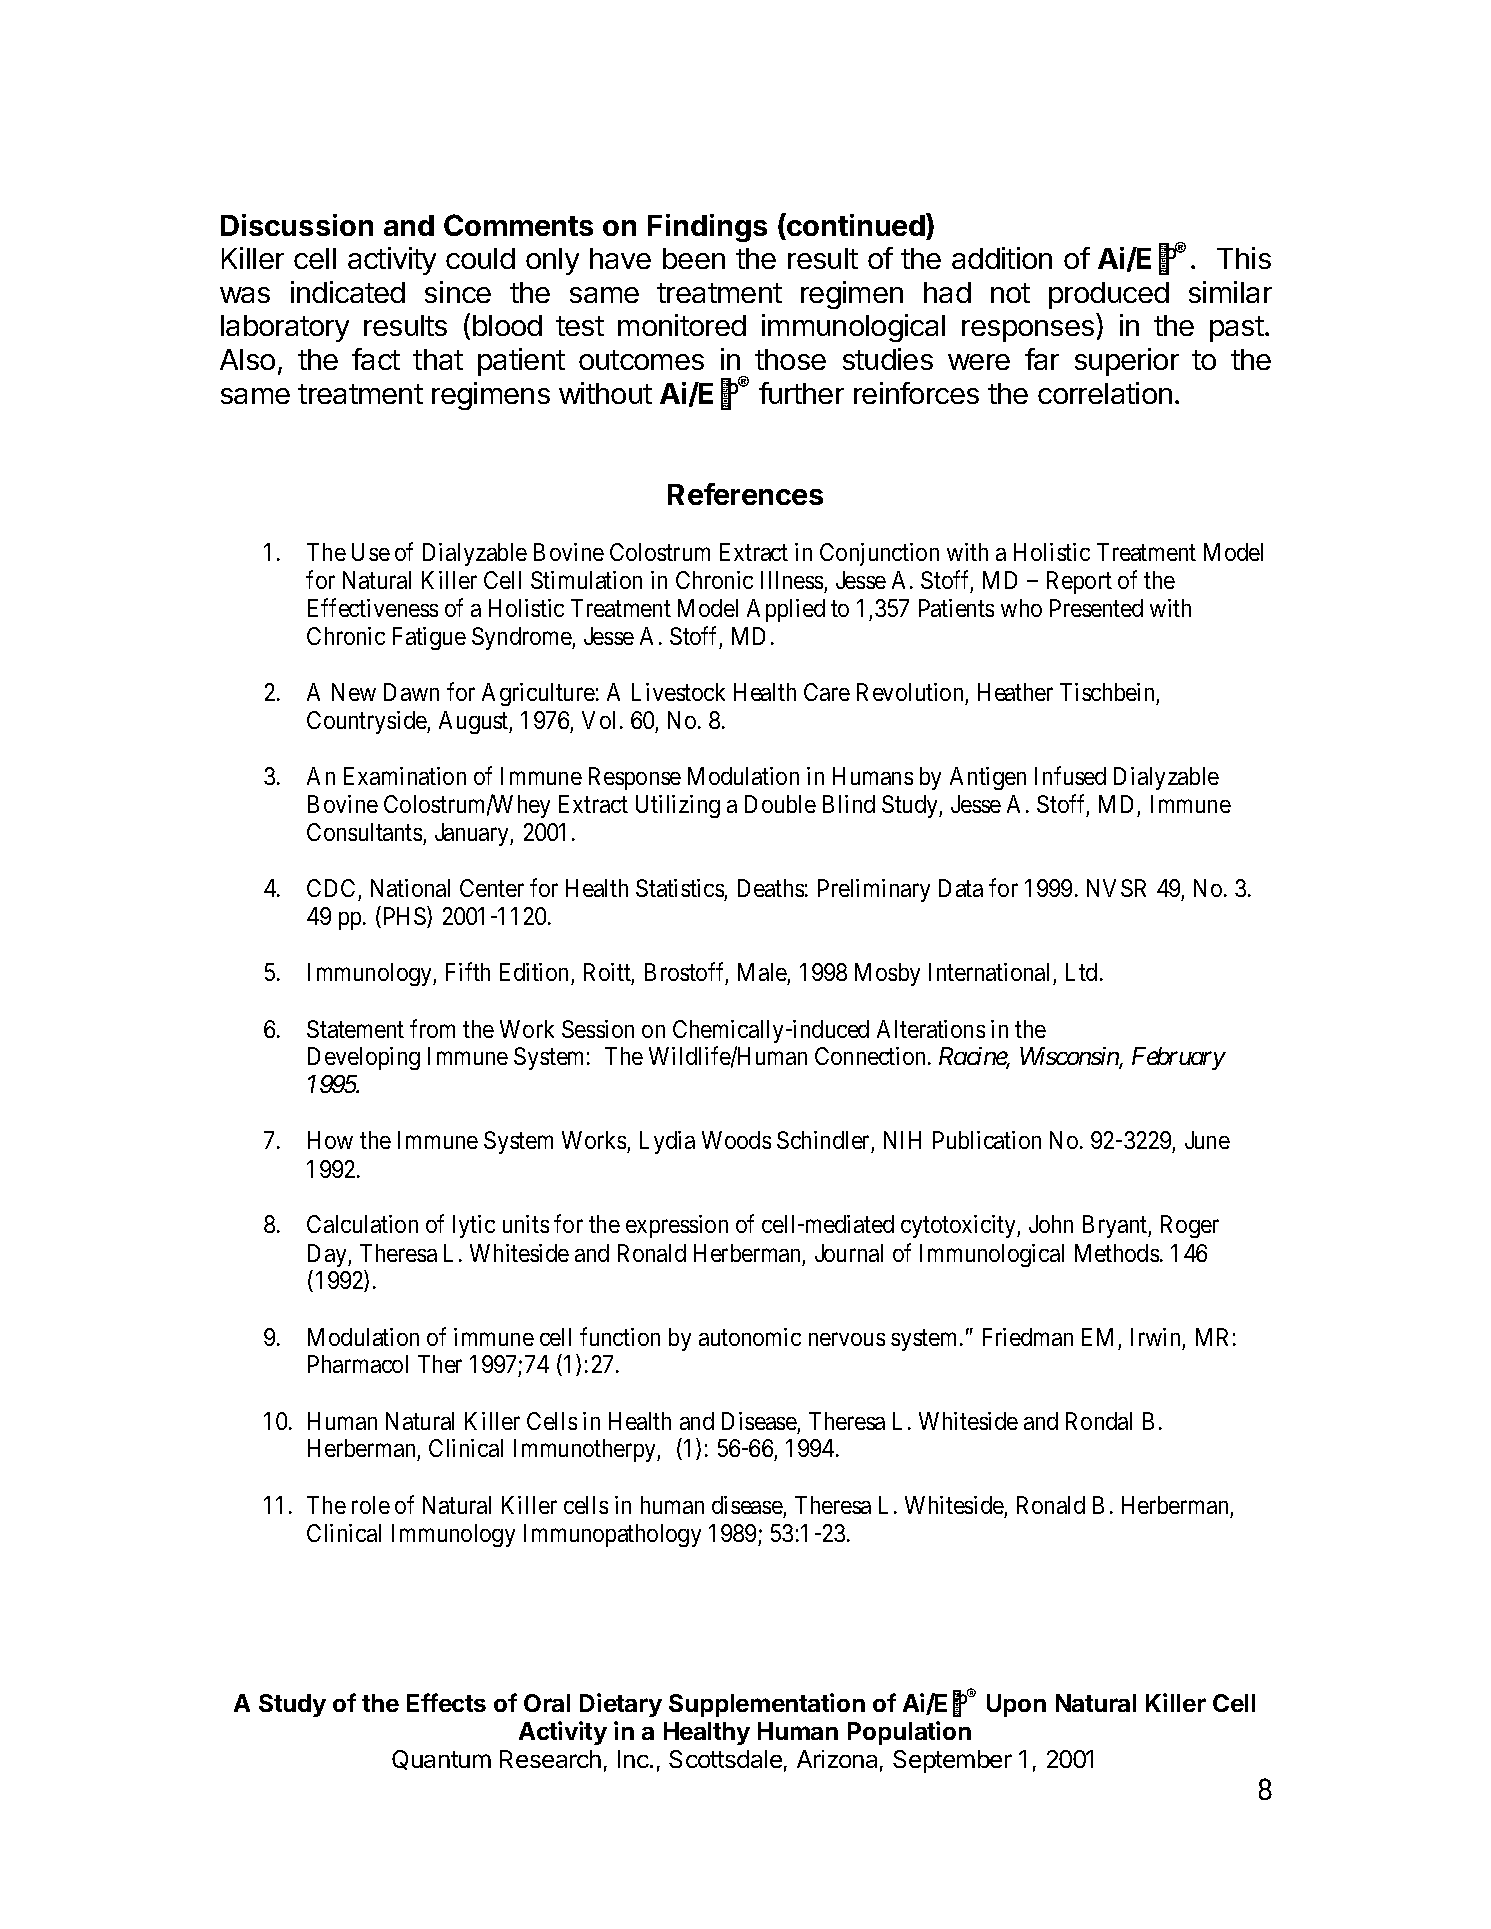 This screenshot has height=1929, width=1491. What do you see at coordinates (694, 258) in the screenshot?
I see `been` at bounding box center [694, 258].
